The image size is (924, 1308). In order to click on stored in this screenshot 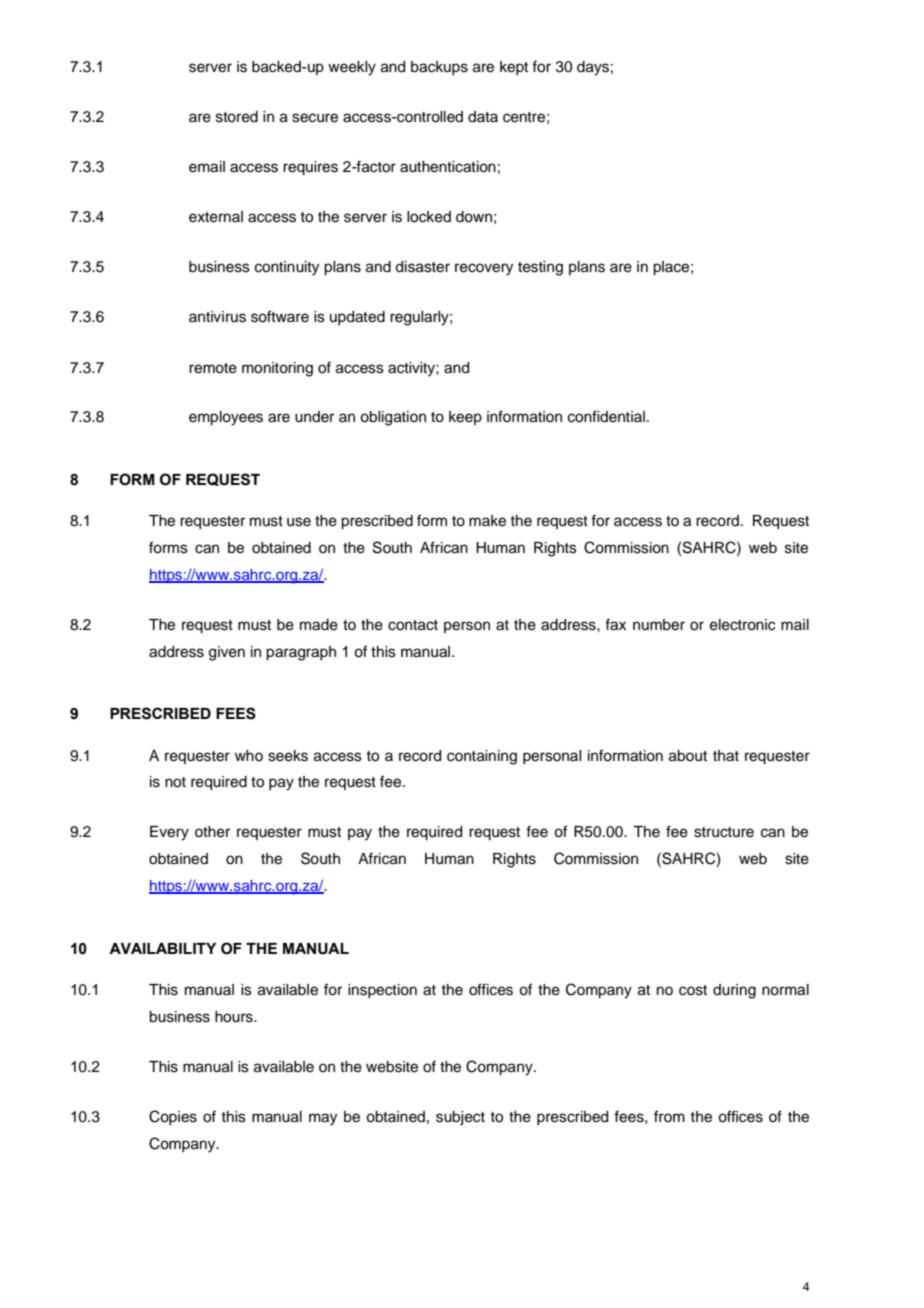, I will do `click(237, 117)`.
